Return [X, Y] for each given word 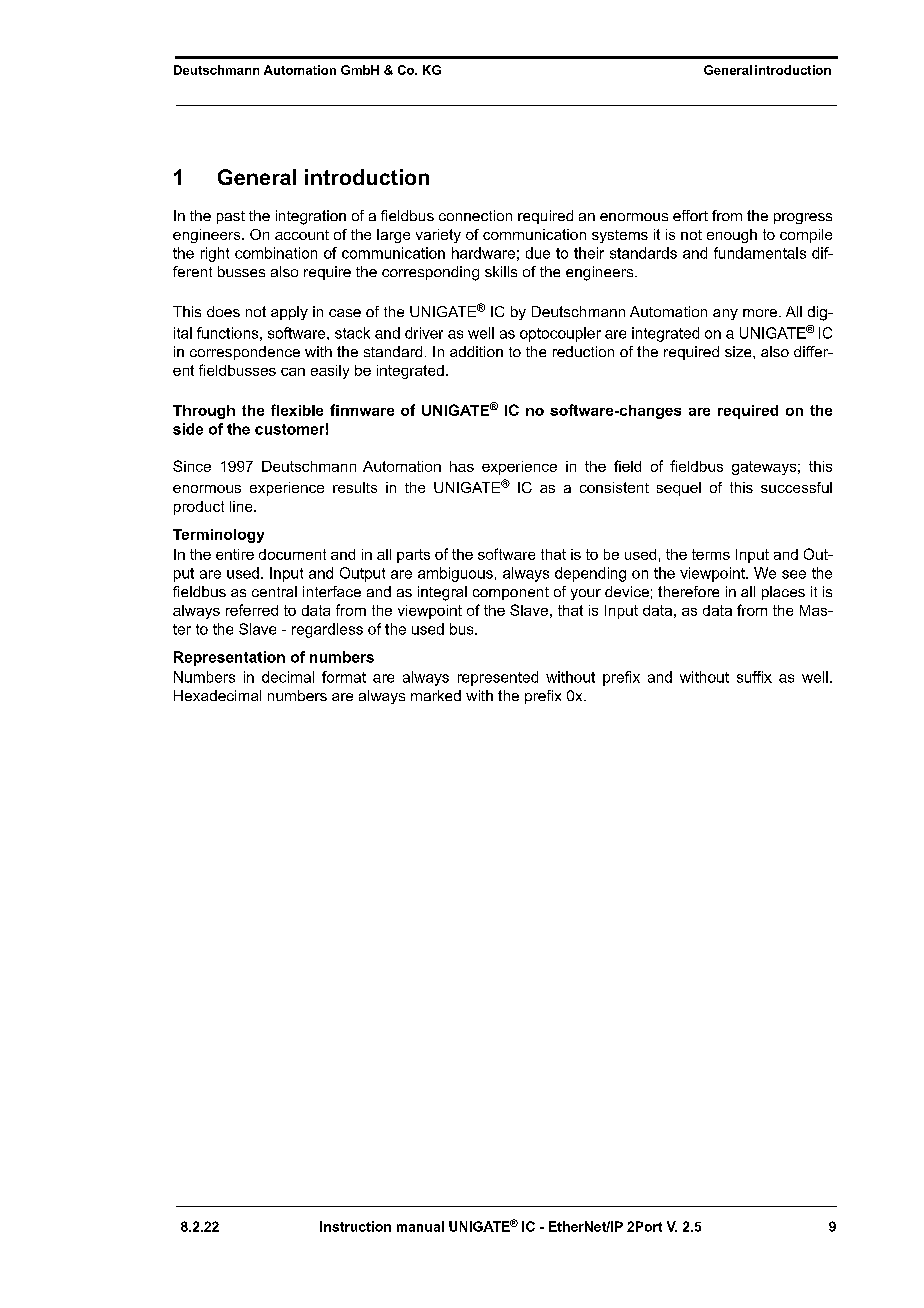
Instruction [355, 1226]
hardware [483, 253]
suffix [754, 677]
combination [276, 253]
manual [420, 1226]
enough [732, 236]
